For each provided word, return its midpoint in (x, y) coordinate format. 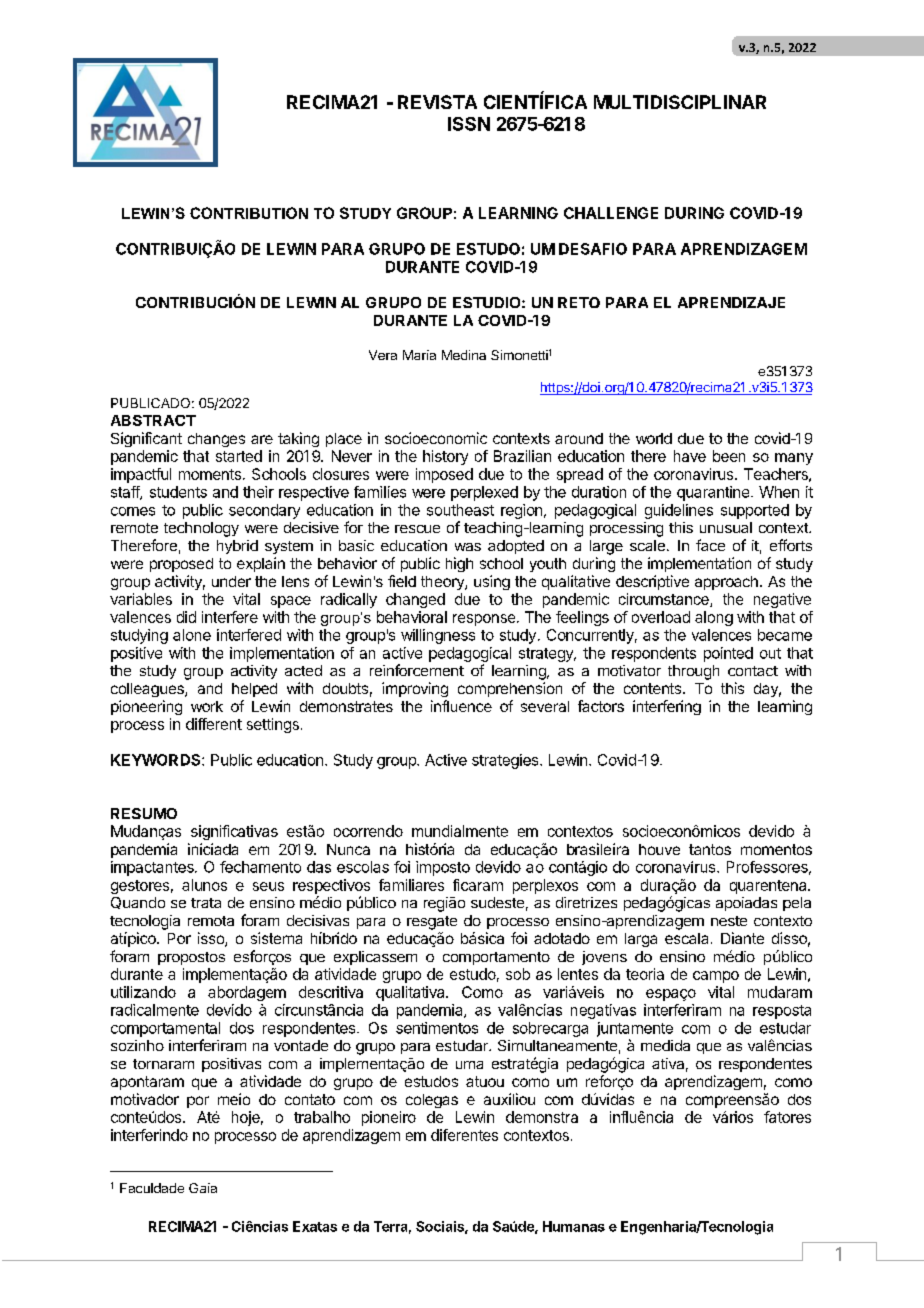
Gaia (203, 1188)
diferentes (464, 1135)
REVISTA (437, 102)
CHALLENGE (611, 213)
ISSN (469, 124)
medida (665, 1045)
